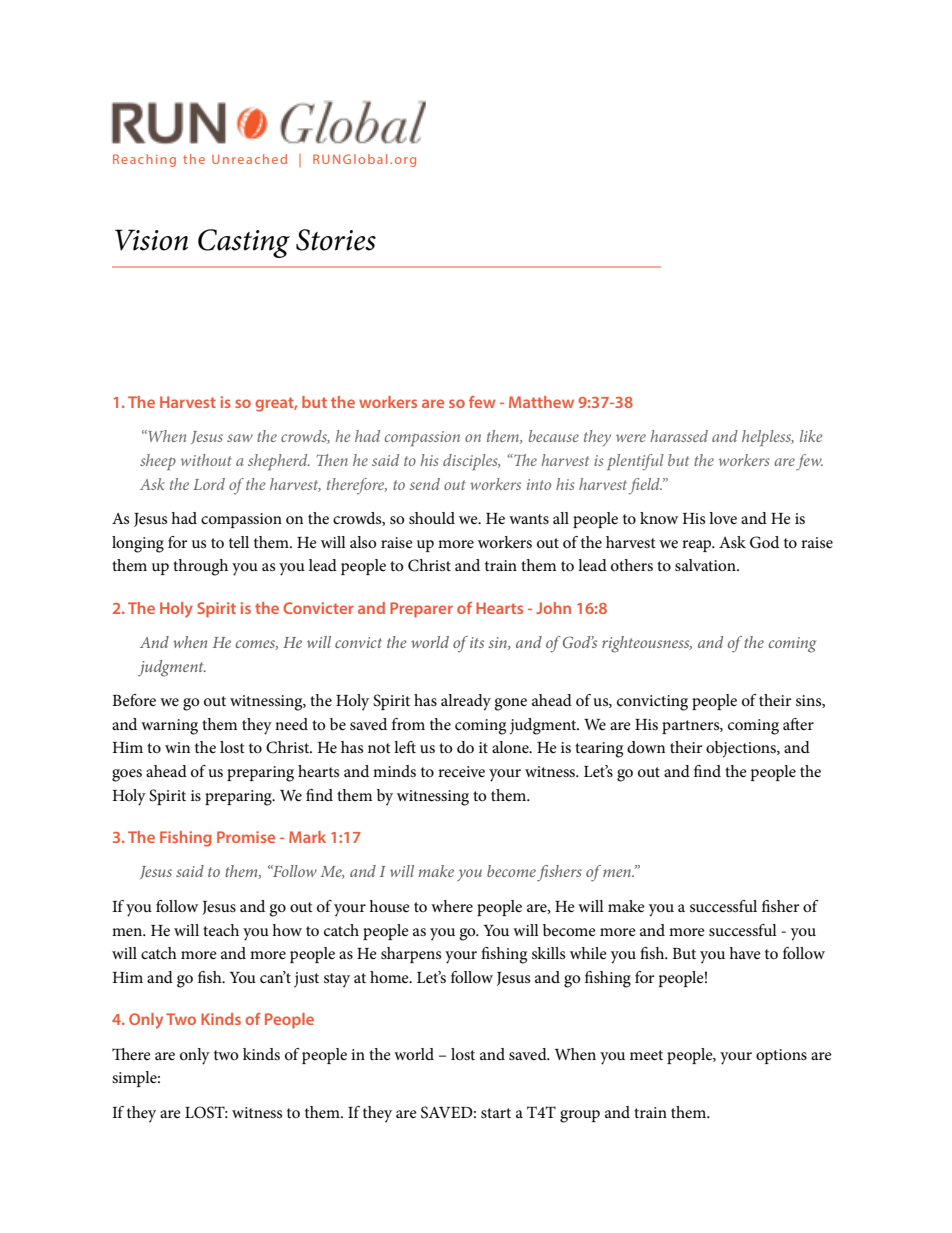 The height and width of the screenshot is (1233, 952). Describe the element at coordinates (679, 436) in the screenshot. I see `harassed` at that location.
